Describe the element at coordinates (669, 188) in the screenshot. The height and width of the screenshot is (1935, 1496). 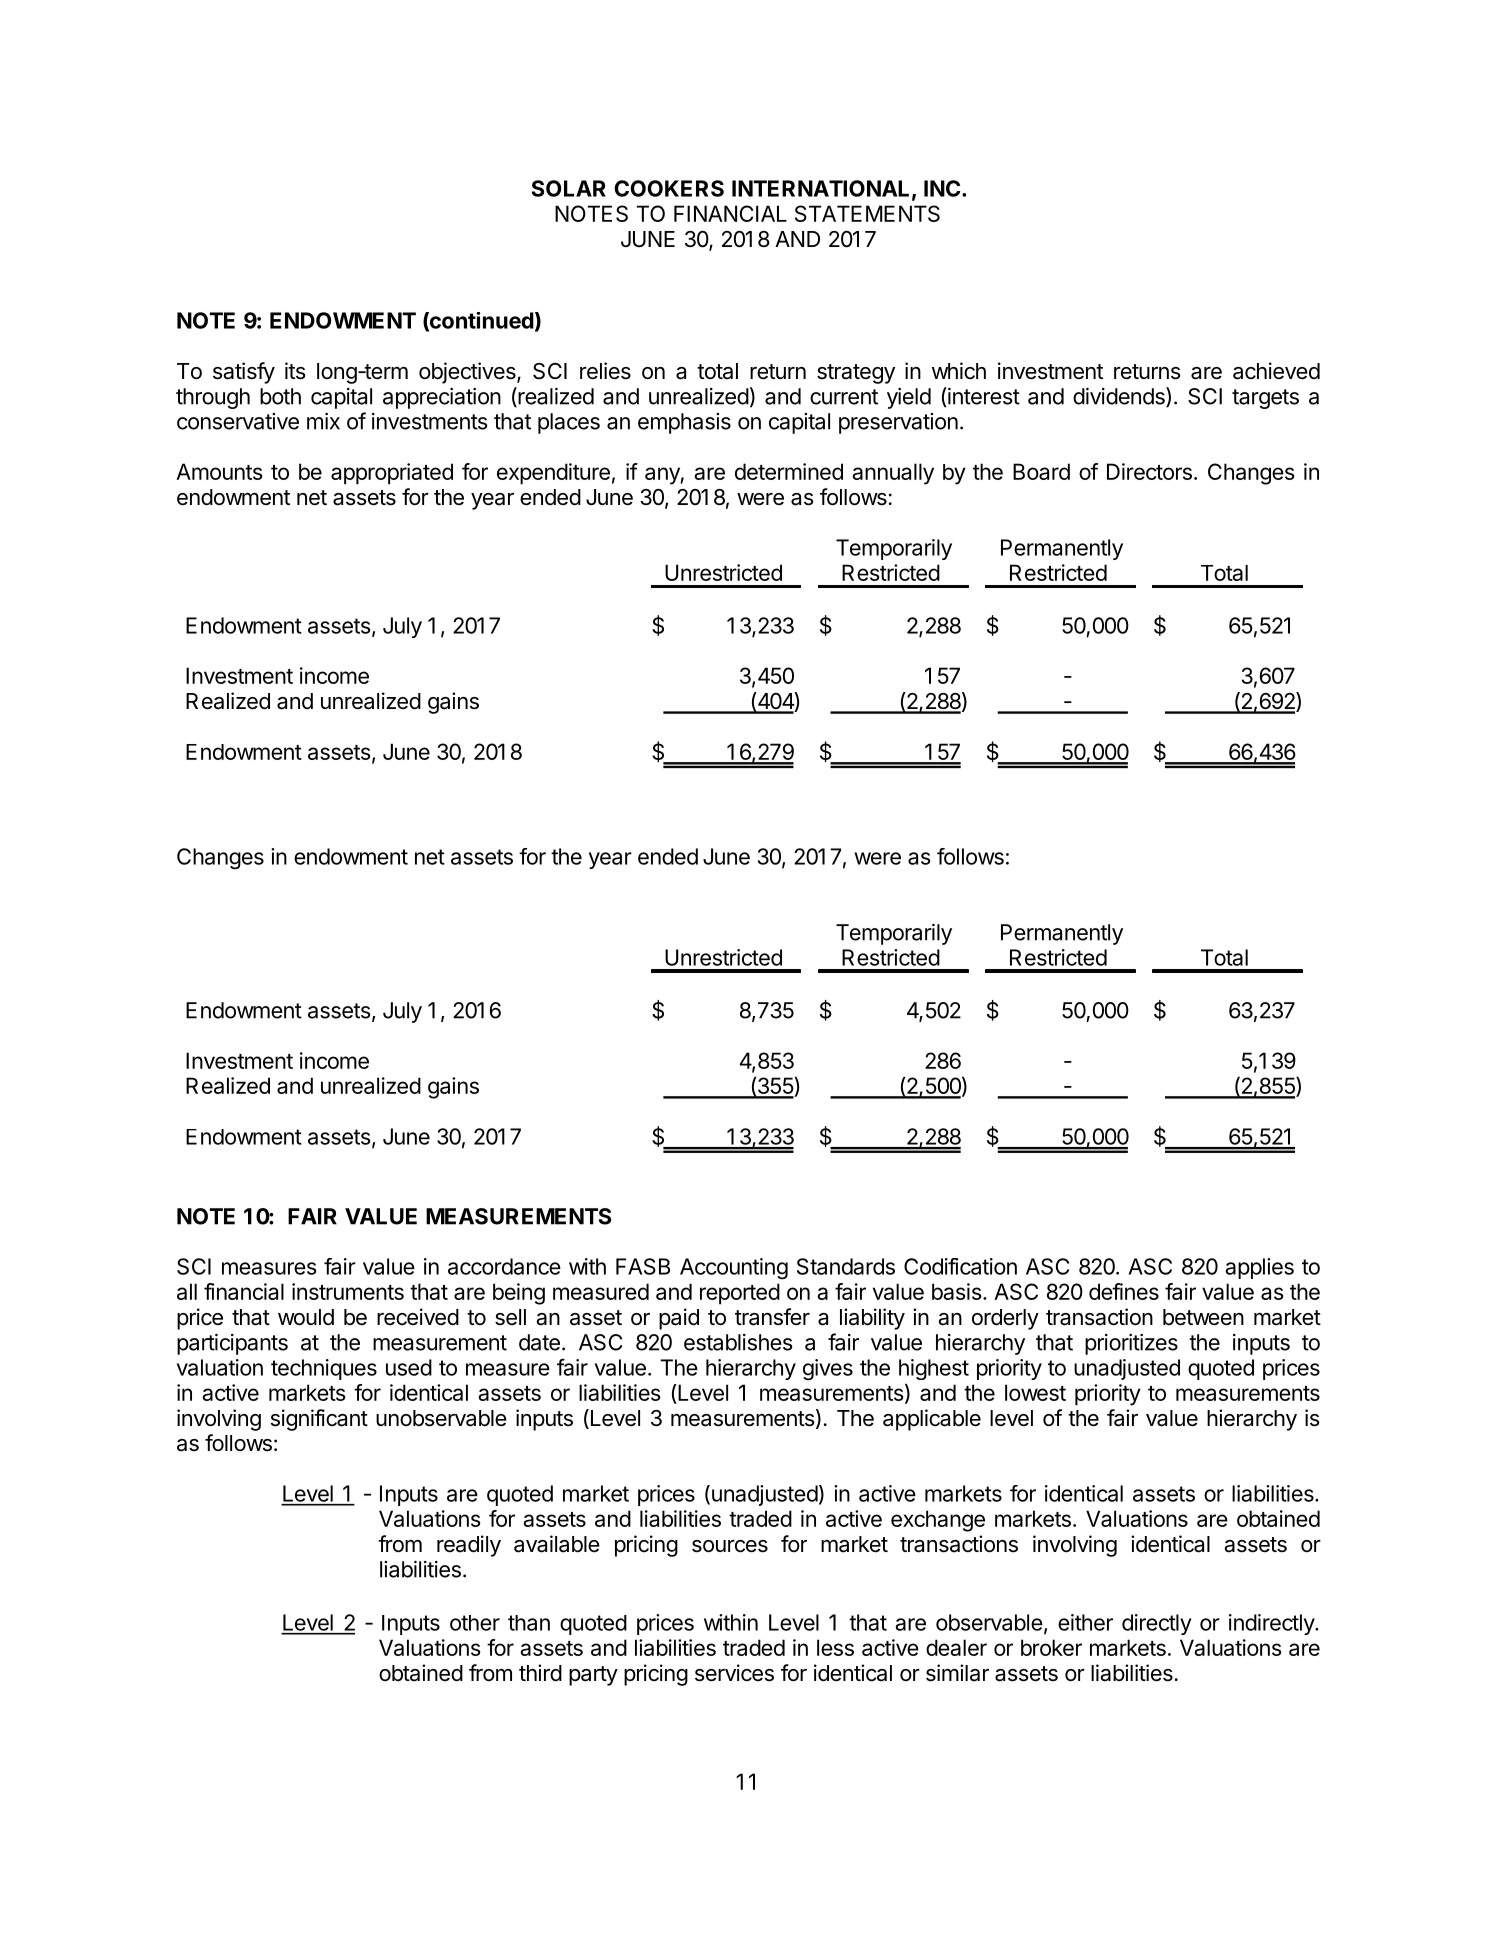
I see `COOKERS` at that location.
